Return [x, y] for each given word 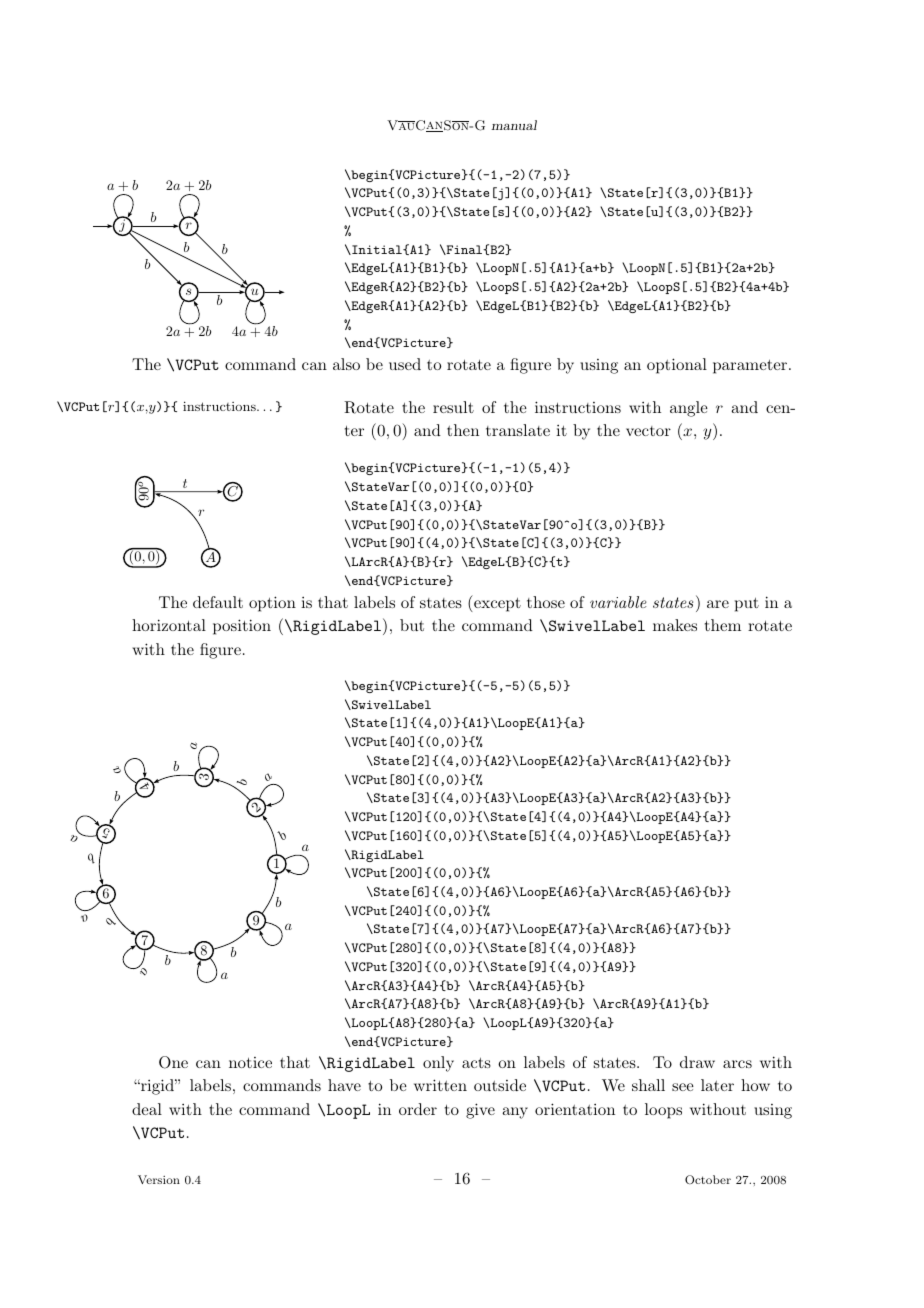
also [346, 364]
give [480, 1111]
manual [514, 125]
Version [159, 1179]
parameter [751, 367]
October [708, 1180]
